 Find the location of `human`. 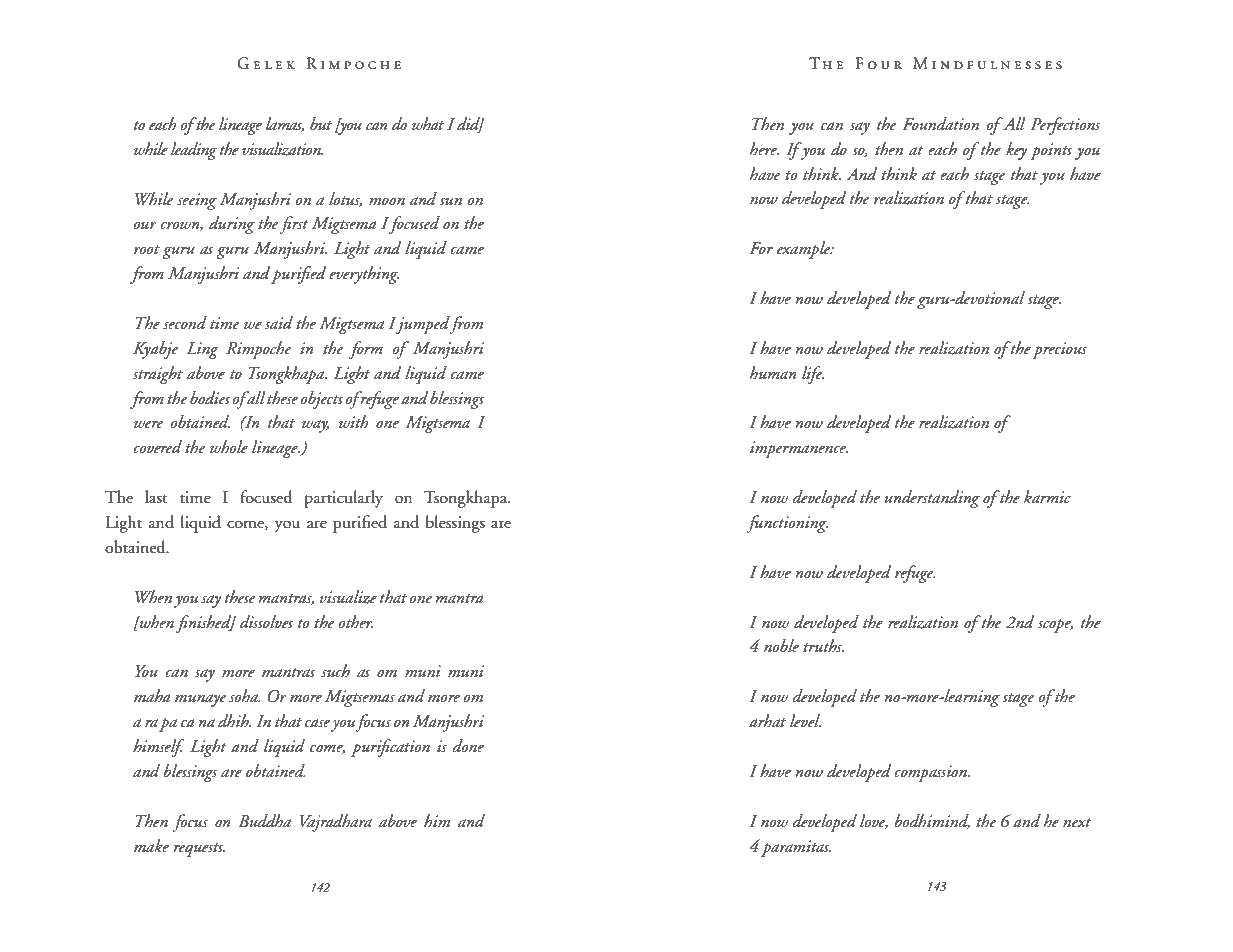

human is located at coordinates (773, 372).
